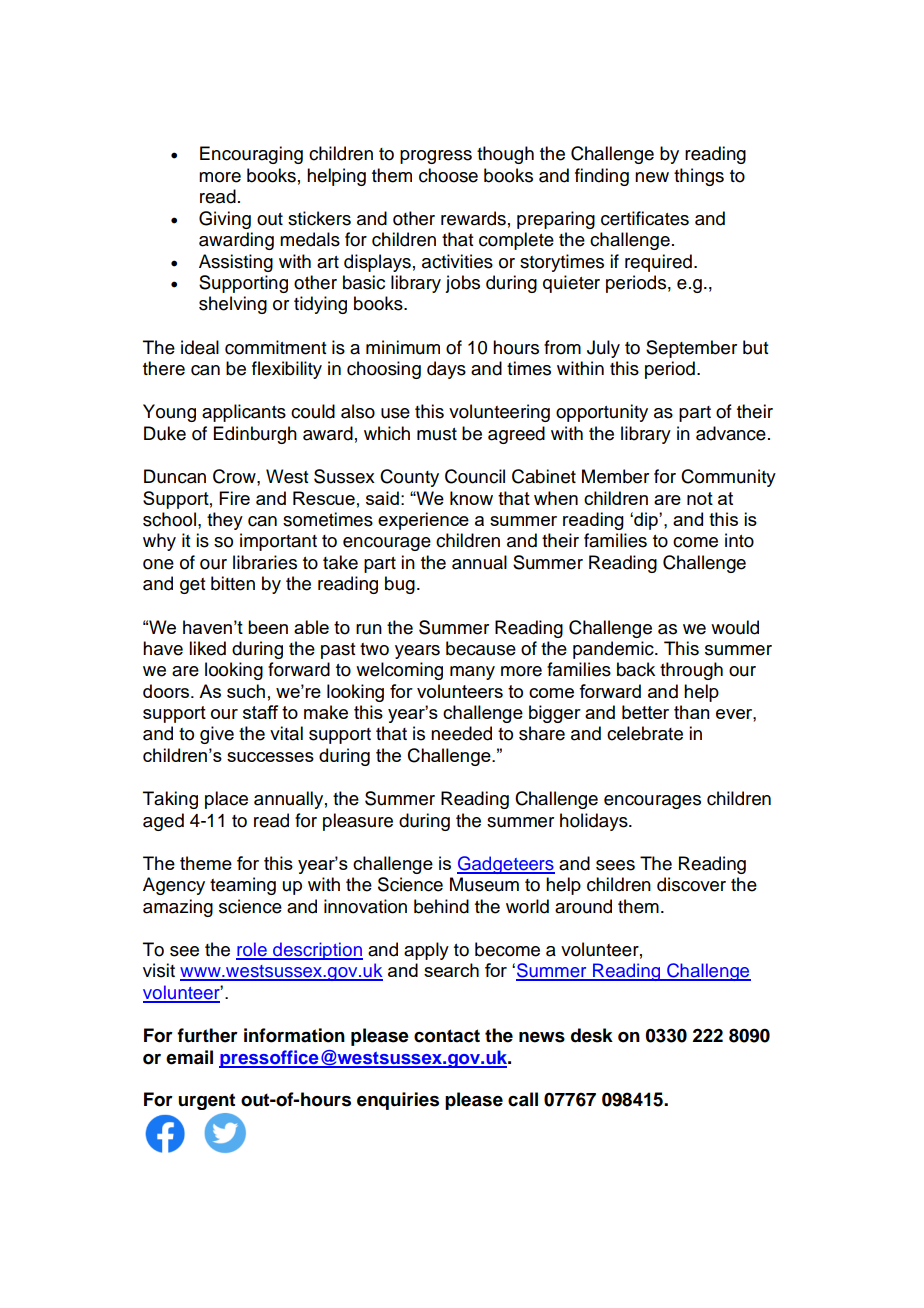  Describe the element at coordinates (437, 434) in the page. I see `must` at that location.
